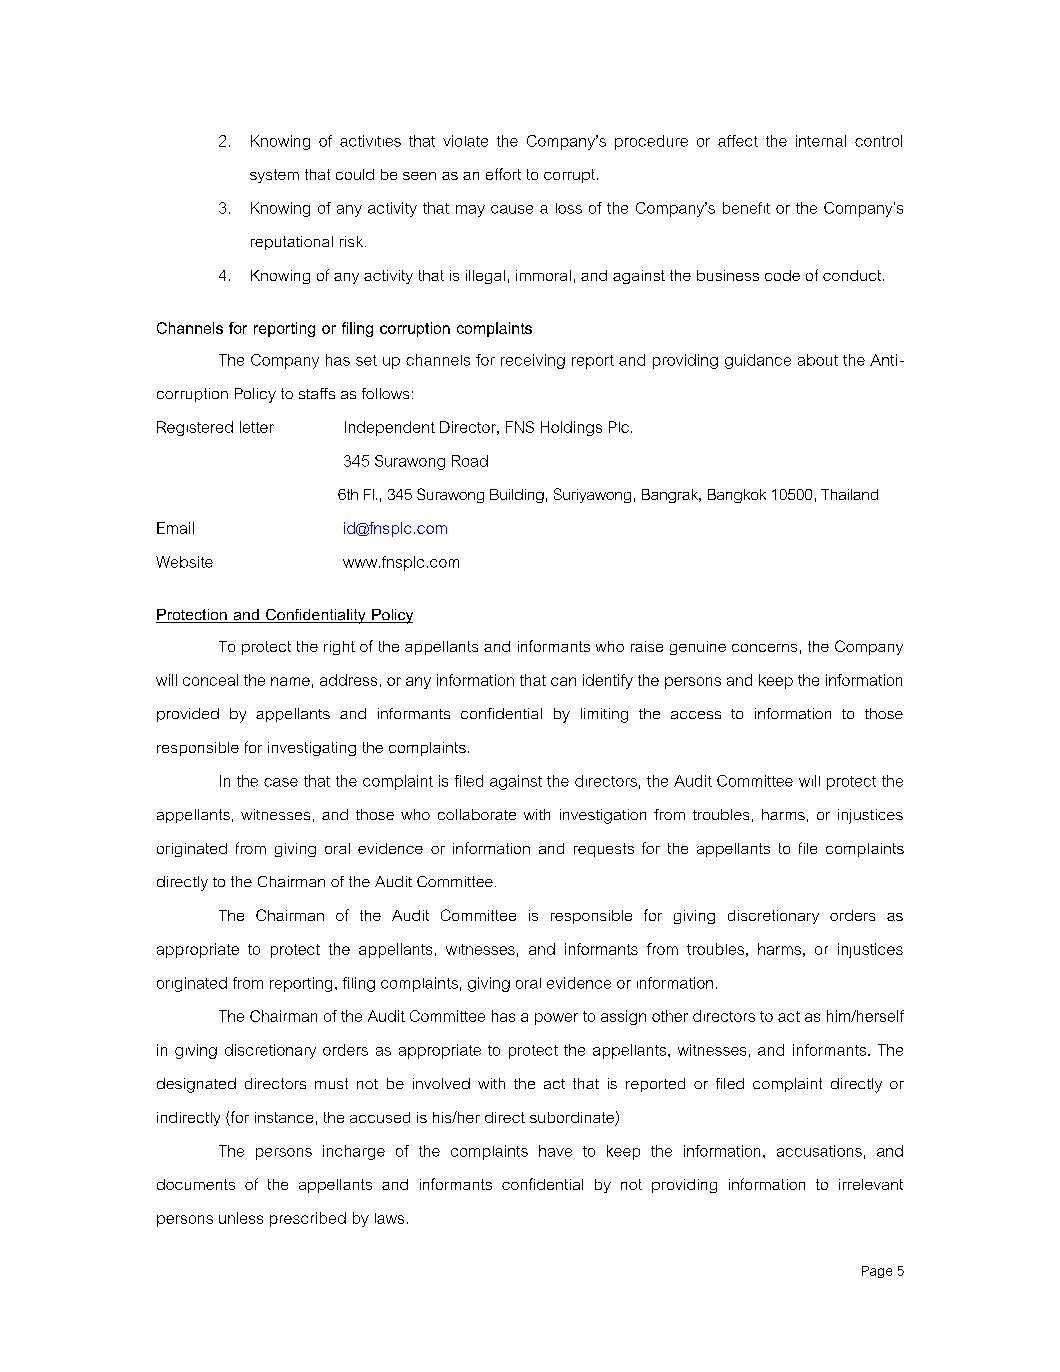  What do you see at coordinates (670, 1016) in the page?
I see `other` at bounding box center [670, 1016].
